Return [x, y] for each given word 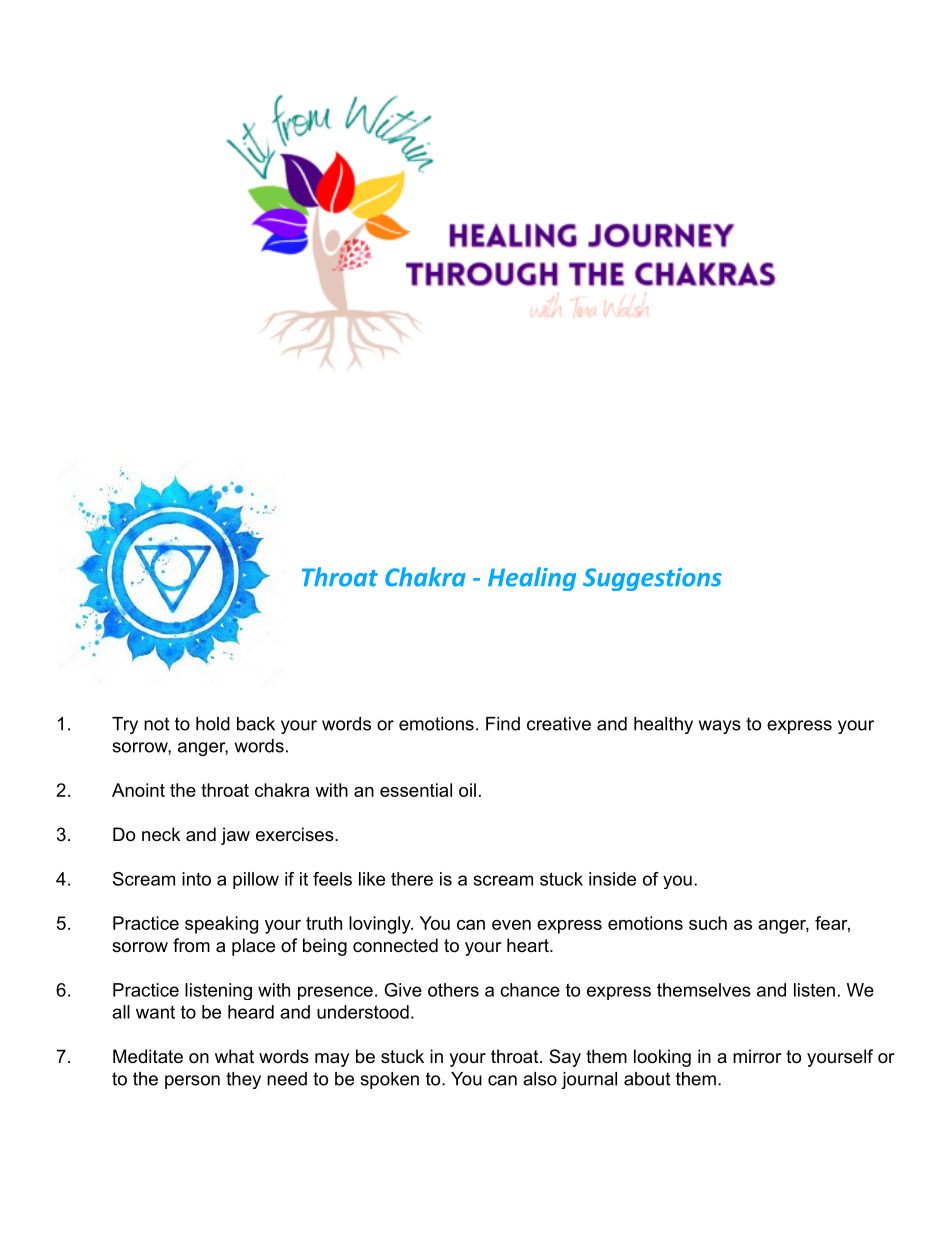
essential [416, 790]
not [156, 724]
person [192, 1082]
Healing [532, 579]
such [708, 923]
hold [213, 724]
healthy [663, 725]
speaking [221, 925]
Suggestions [652, 579]
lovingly [381, 925]
